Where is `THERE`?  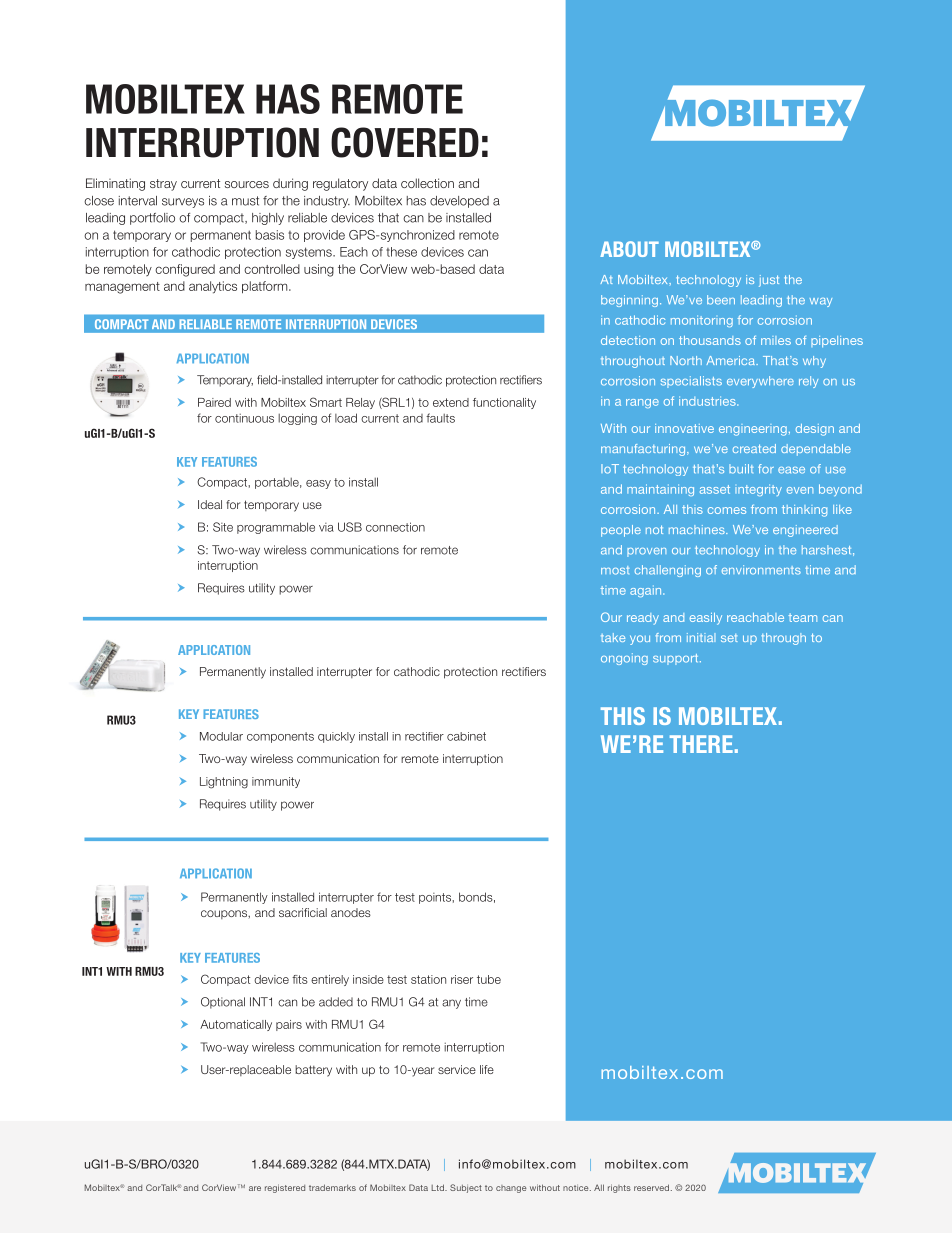
THERE is located at coordinates (701, 744).
